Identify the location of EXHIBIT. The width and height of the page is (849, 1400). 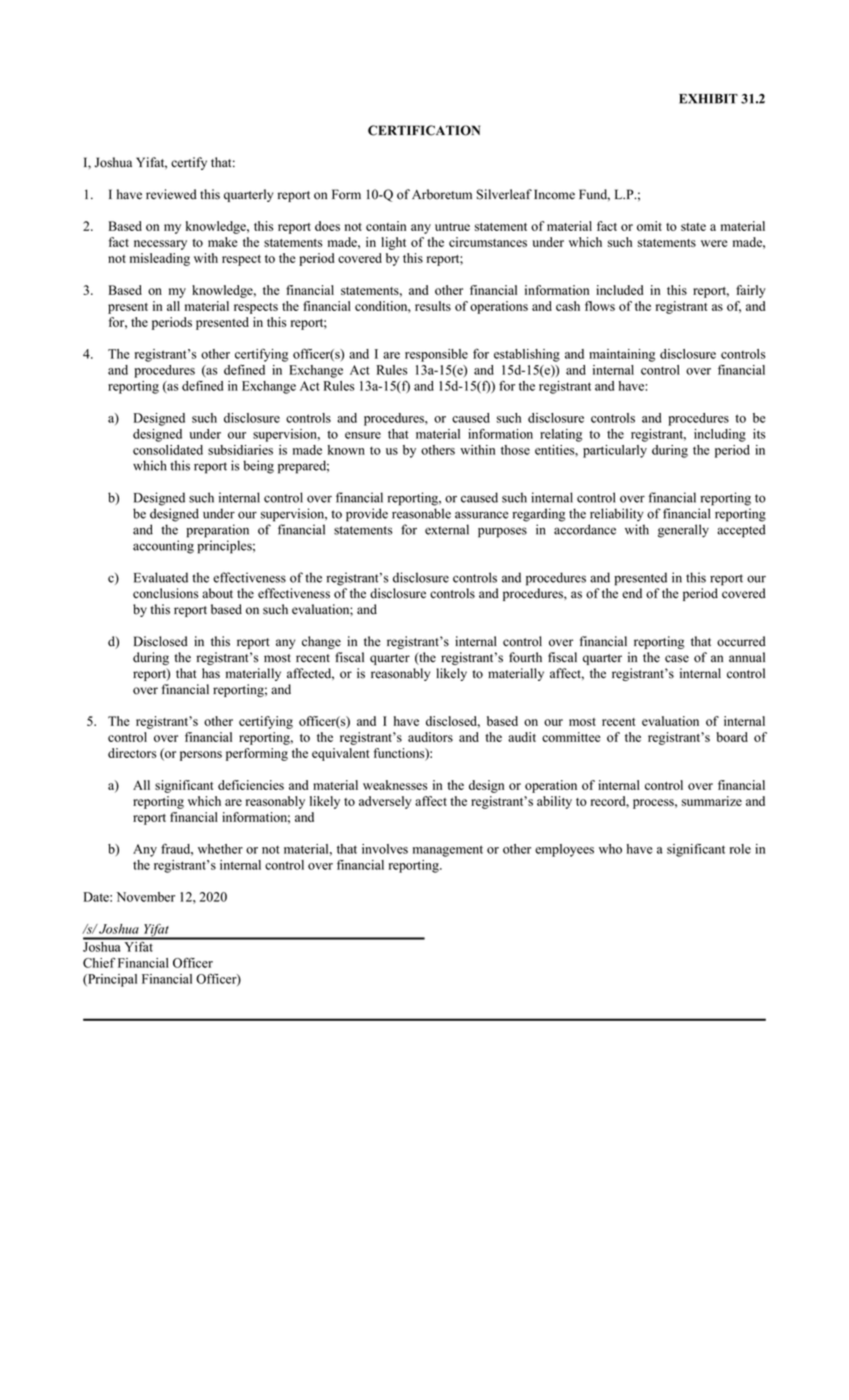
(708, 99).
